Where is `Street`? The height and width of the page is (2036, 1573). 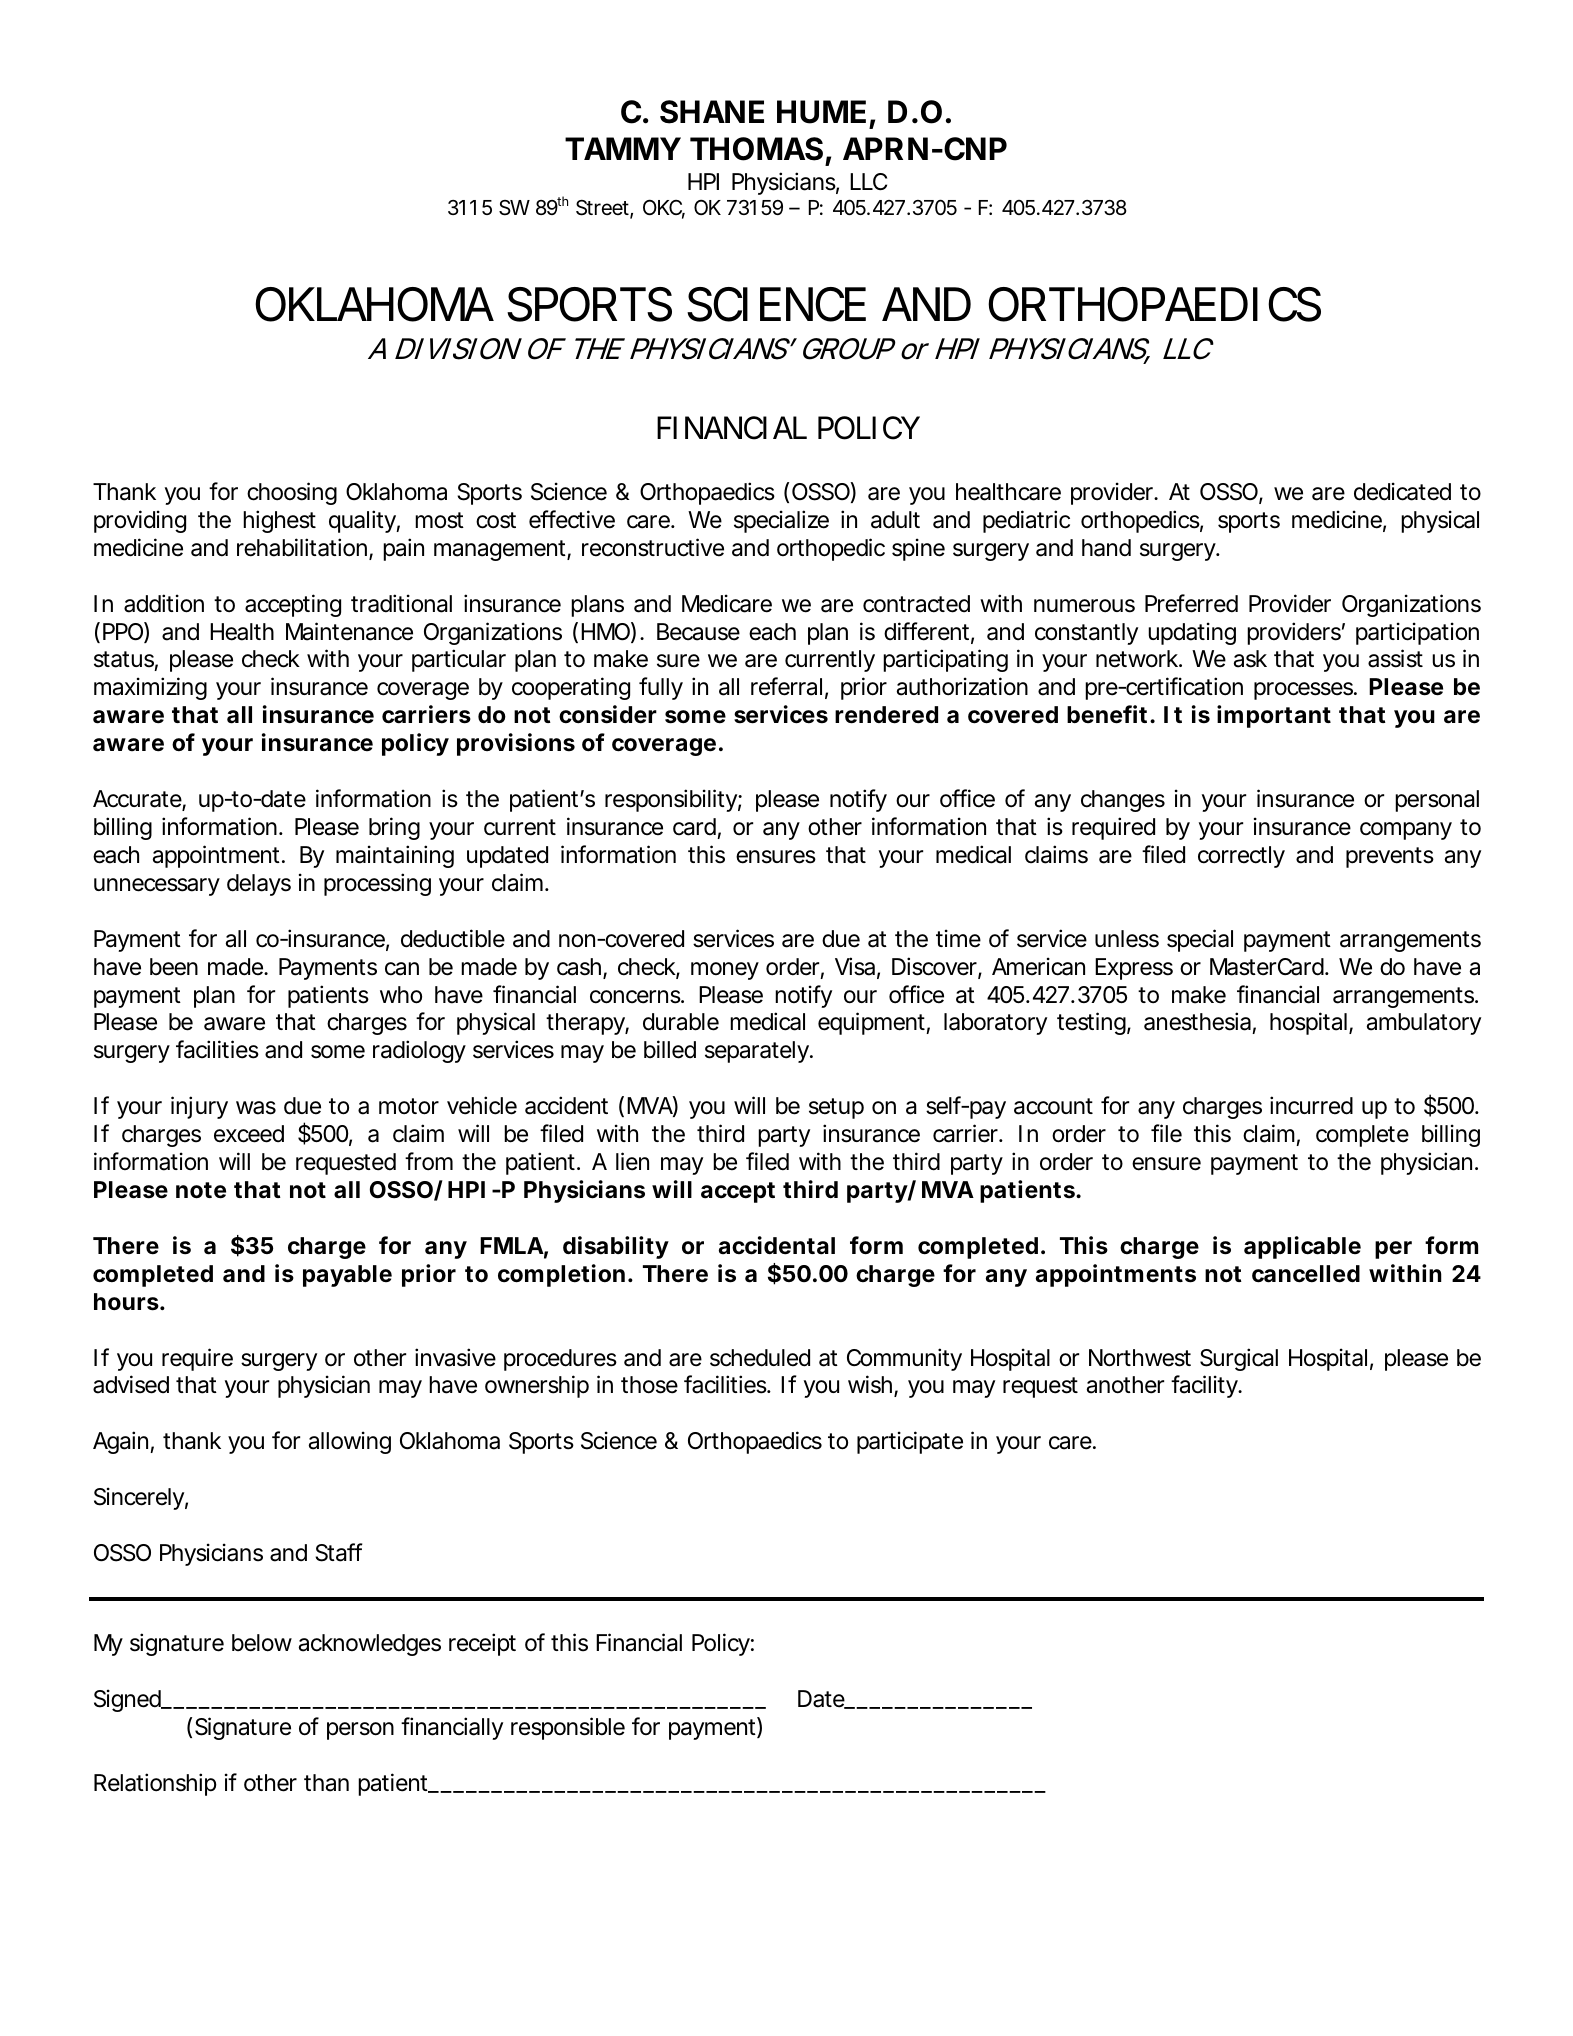
Street is located at coordinates (602, 208).
